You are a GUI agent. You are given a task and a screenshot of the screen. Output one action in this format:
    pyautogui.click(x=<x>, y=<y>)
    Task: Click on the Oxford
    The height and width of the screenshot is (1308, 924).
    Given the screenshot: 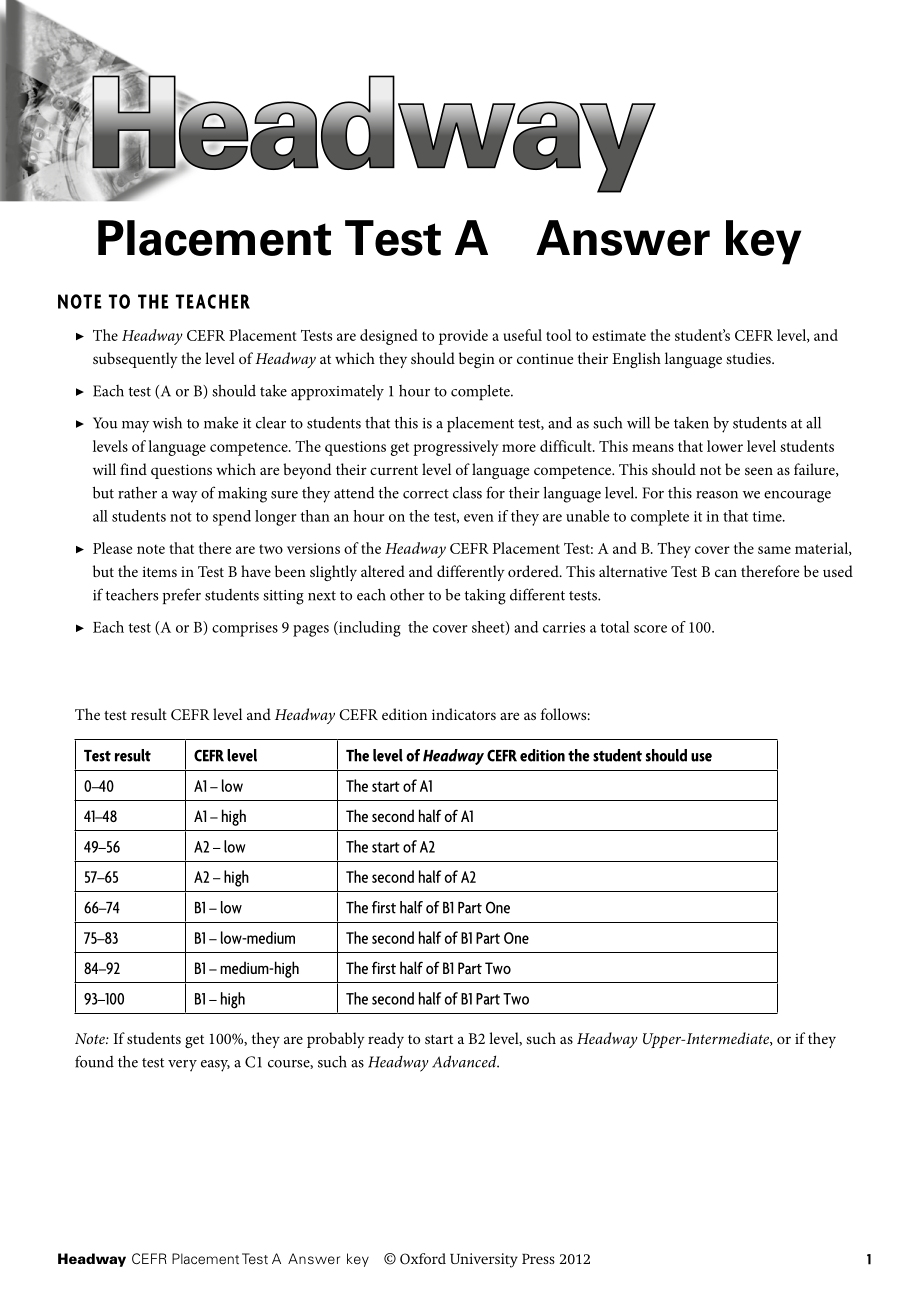 What is the action you would take?
    pyautogui.click(x=423, y=1259)
